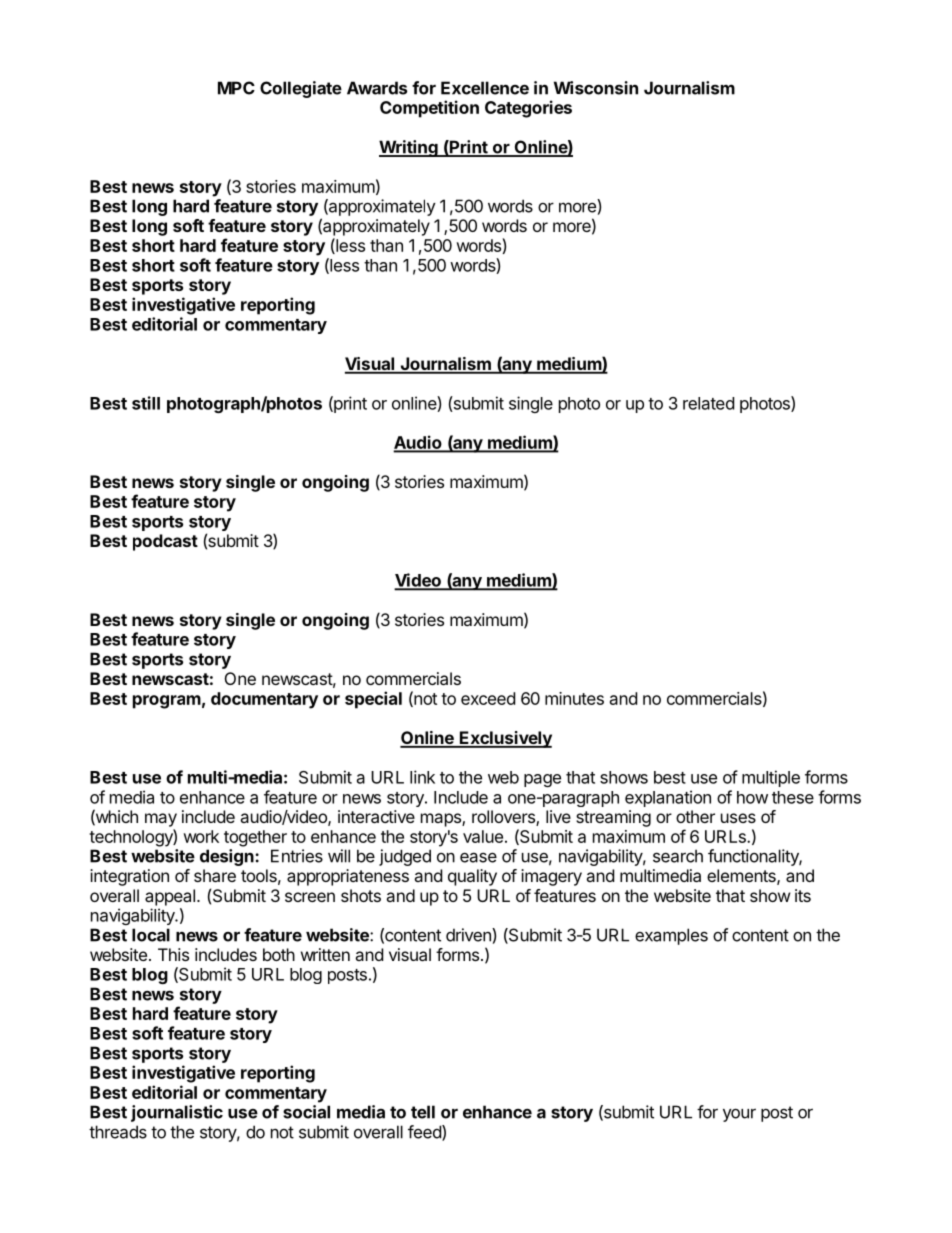 The width and height of the screenshot is (952, 1233). Describe the element at coordinates (165, 542) in the screenshot. I see `podcast` at that location.
